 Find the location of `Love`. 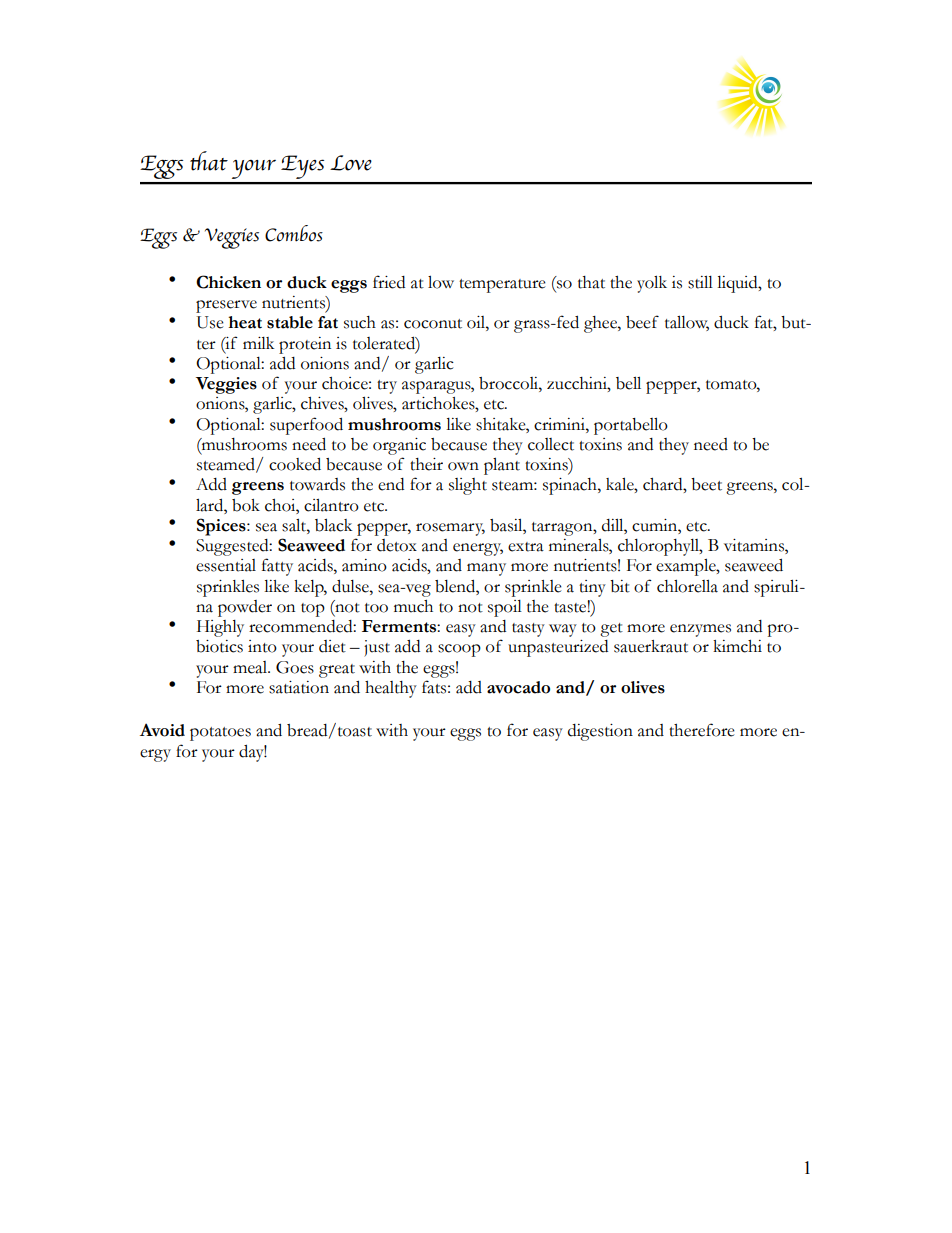

Love is located at coordinates (351, 163).
